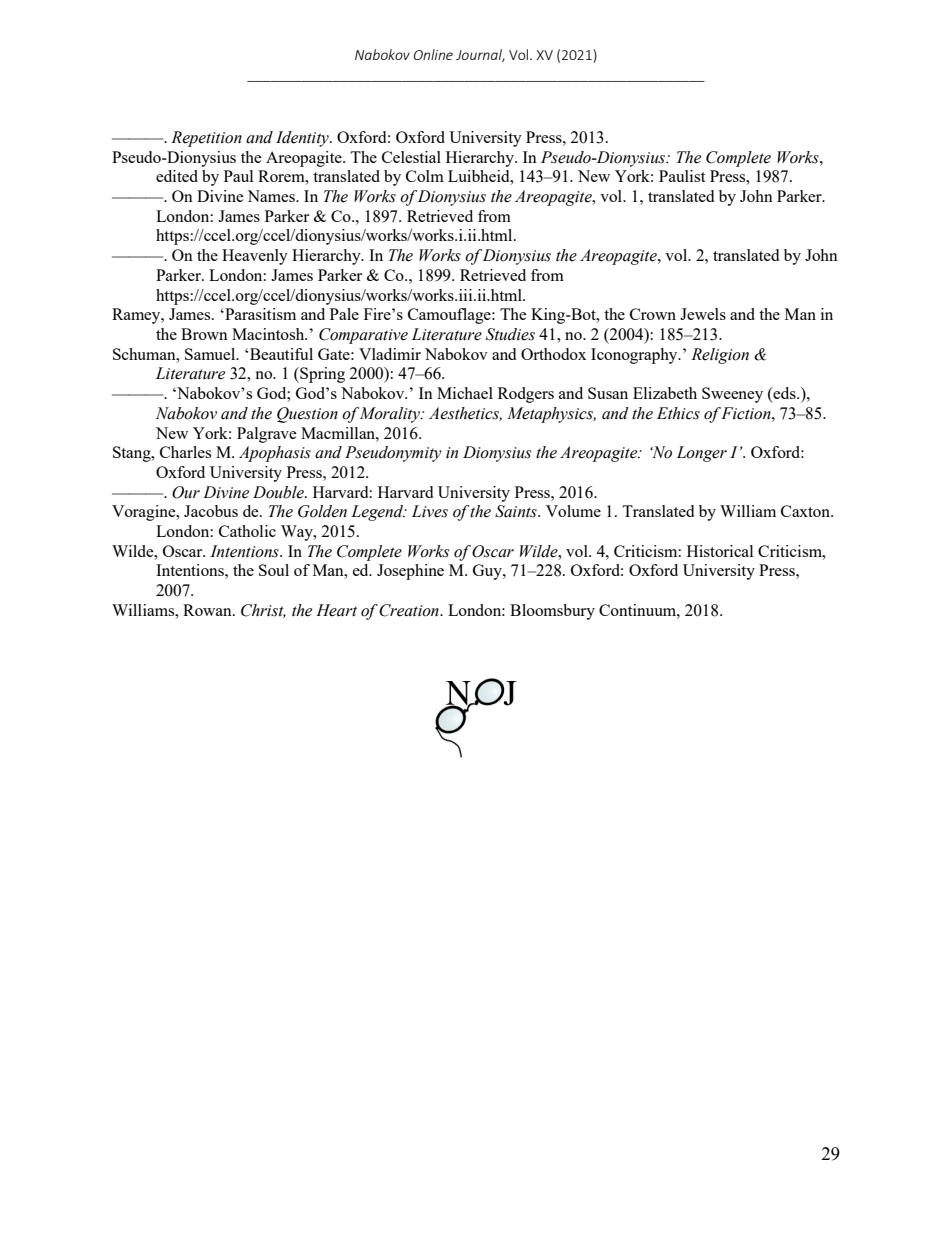 Image resolution: width=952 pixels, height=1233 pixels. Describe the element at coordinates (411, 157) in the document. I see `Celestial` at that location.
